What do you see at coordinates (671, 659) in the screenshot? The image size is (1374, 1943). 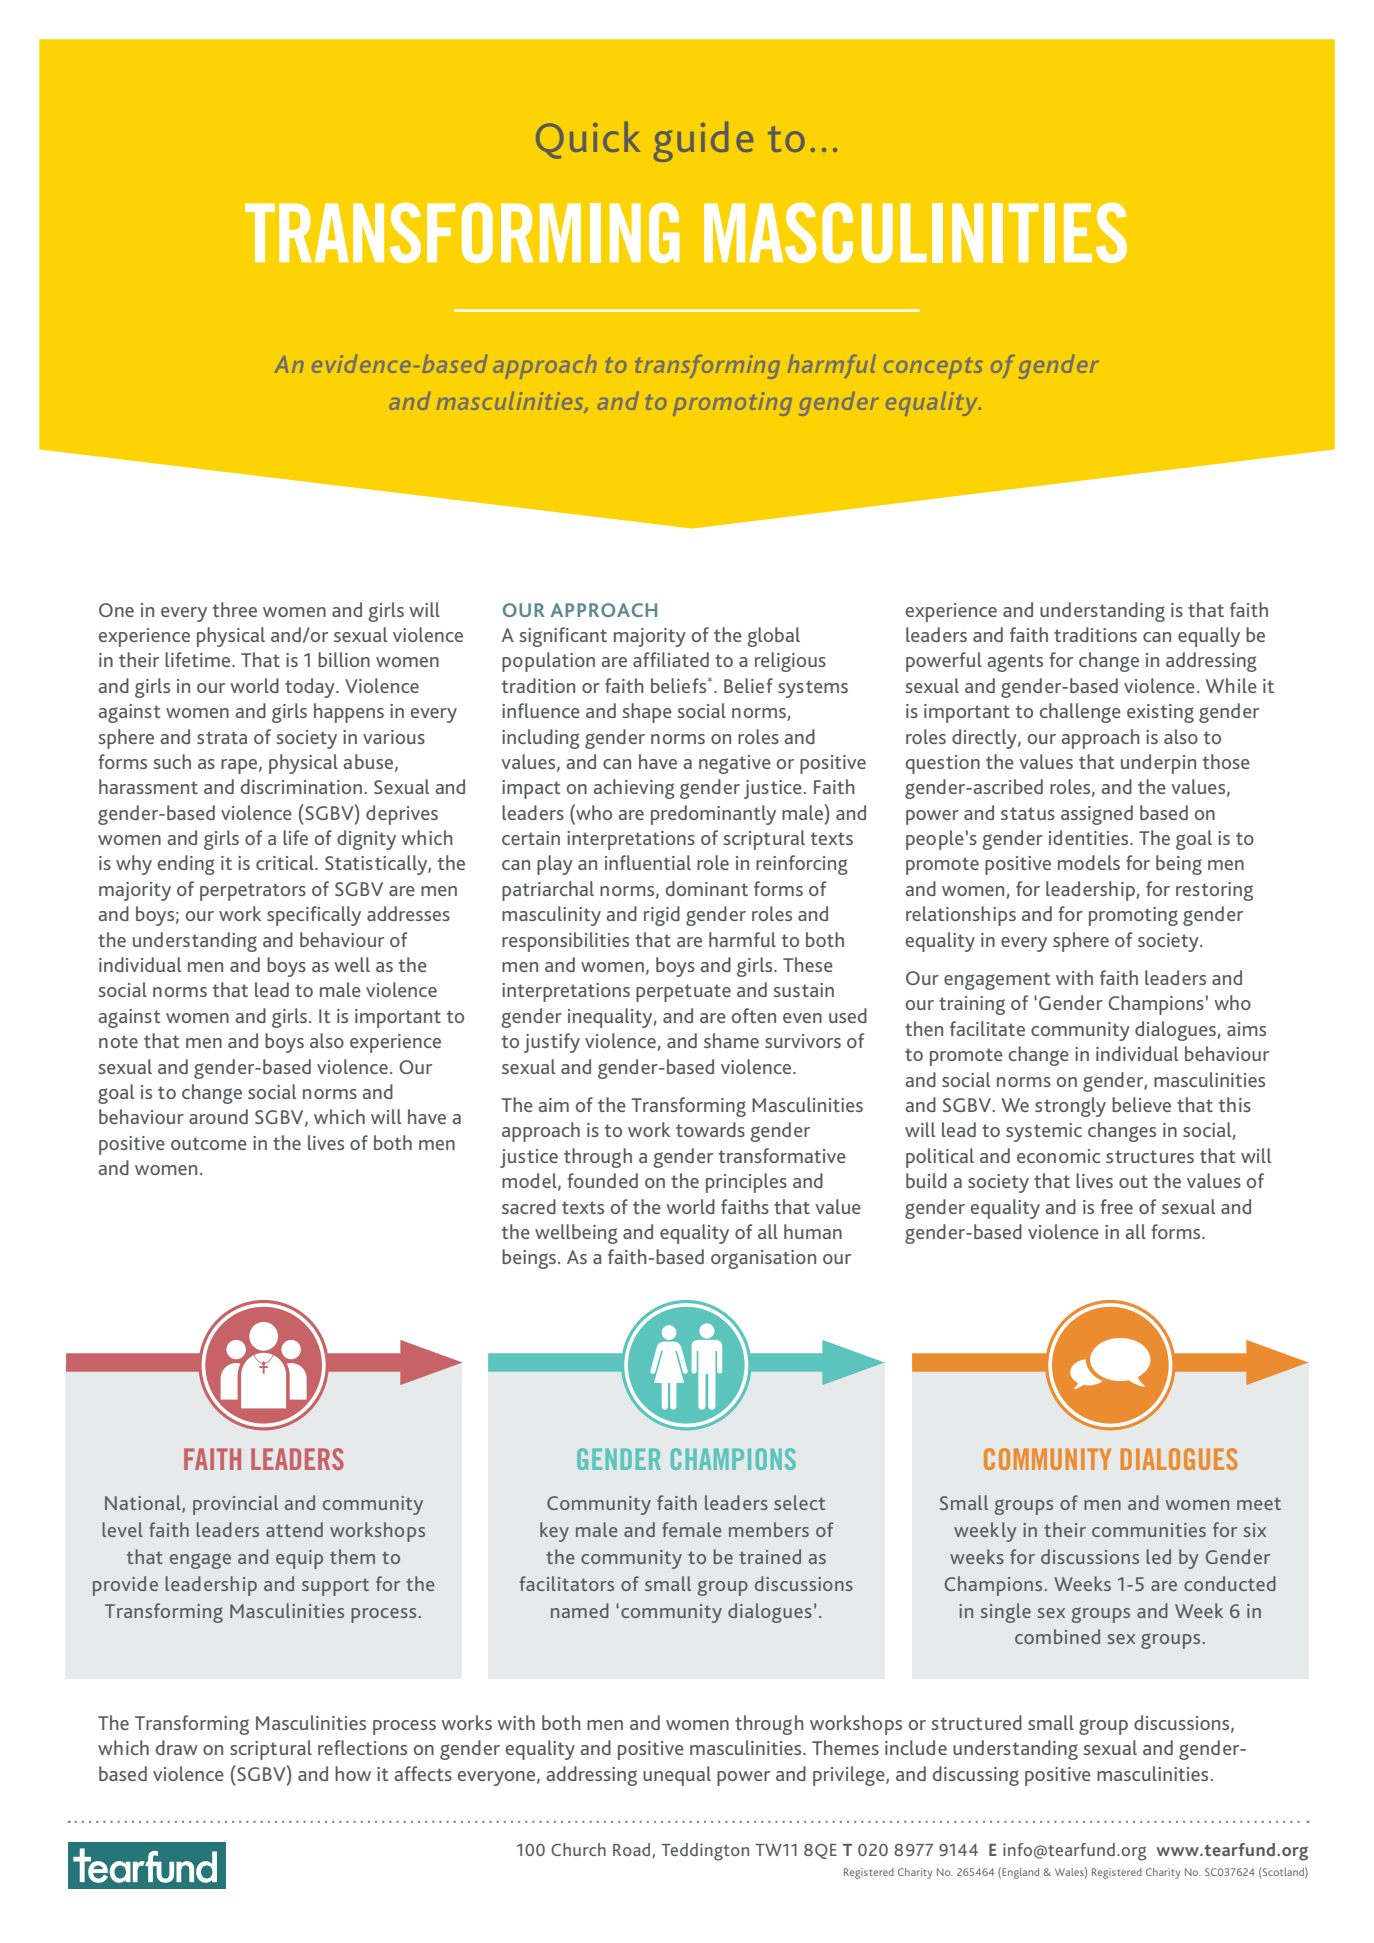 I see `affiliated` at bounding box center [671, 659].
